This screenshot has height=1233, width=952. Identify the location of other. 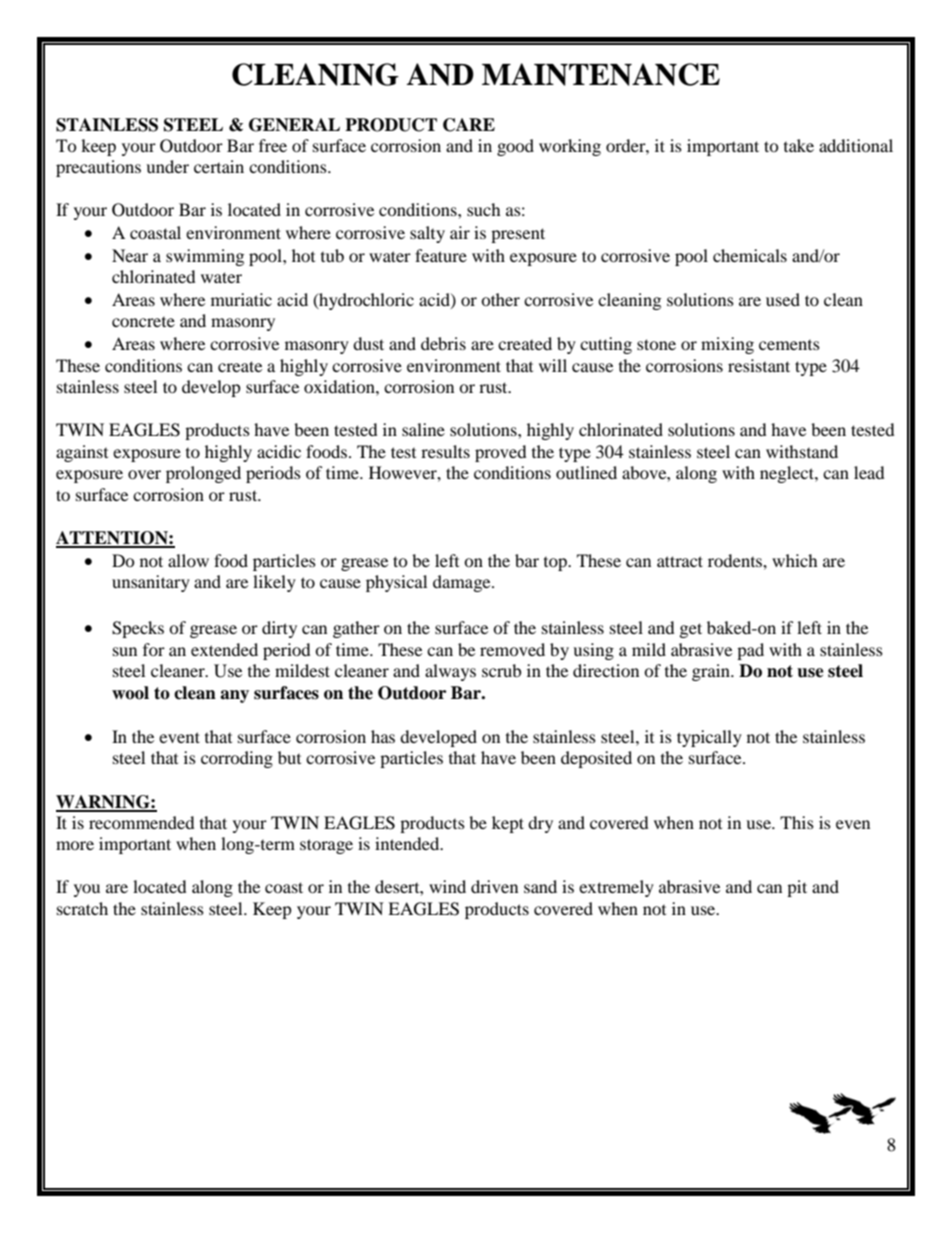
(500, 299).
